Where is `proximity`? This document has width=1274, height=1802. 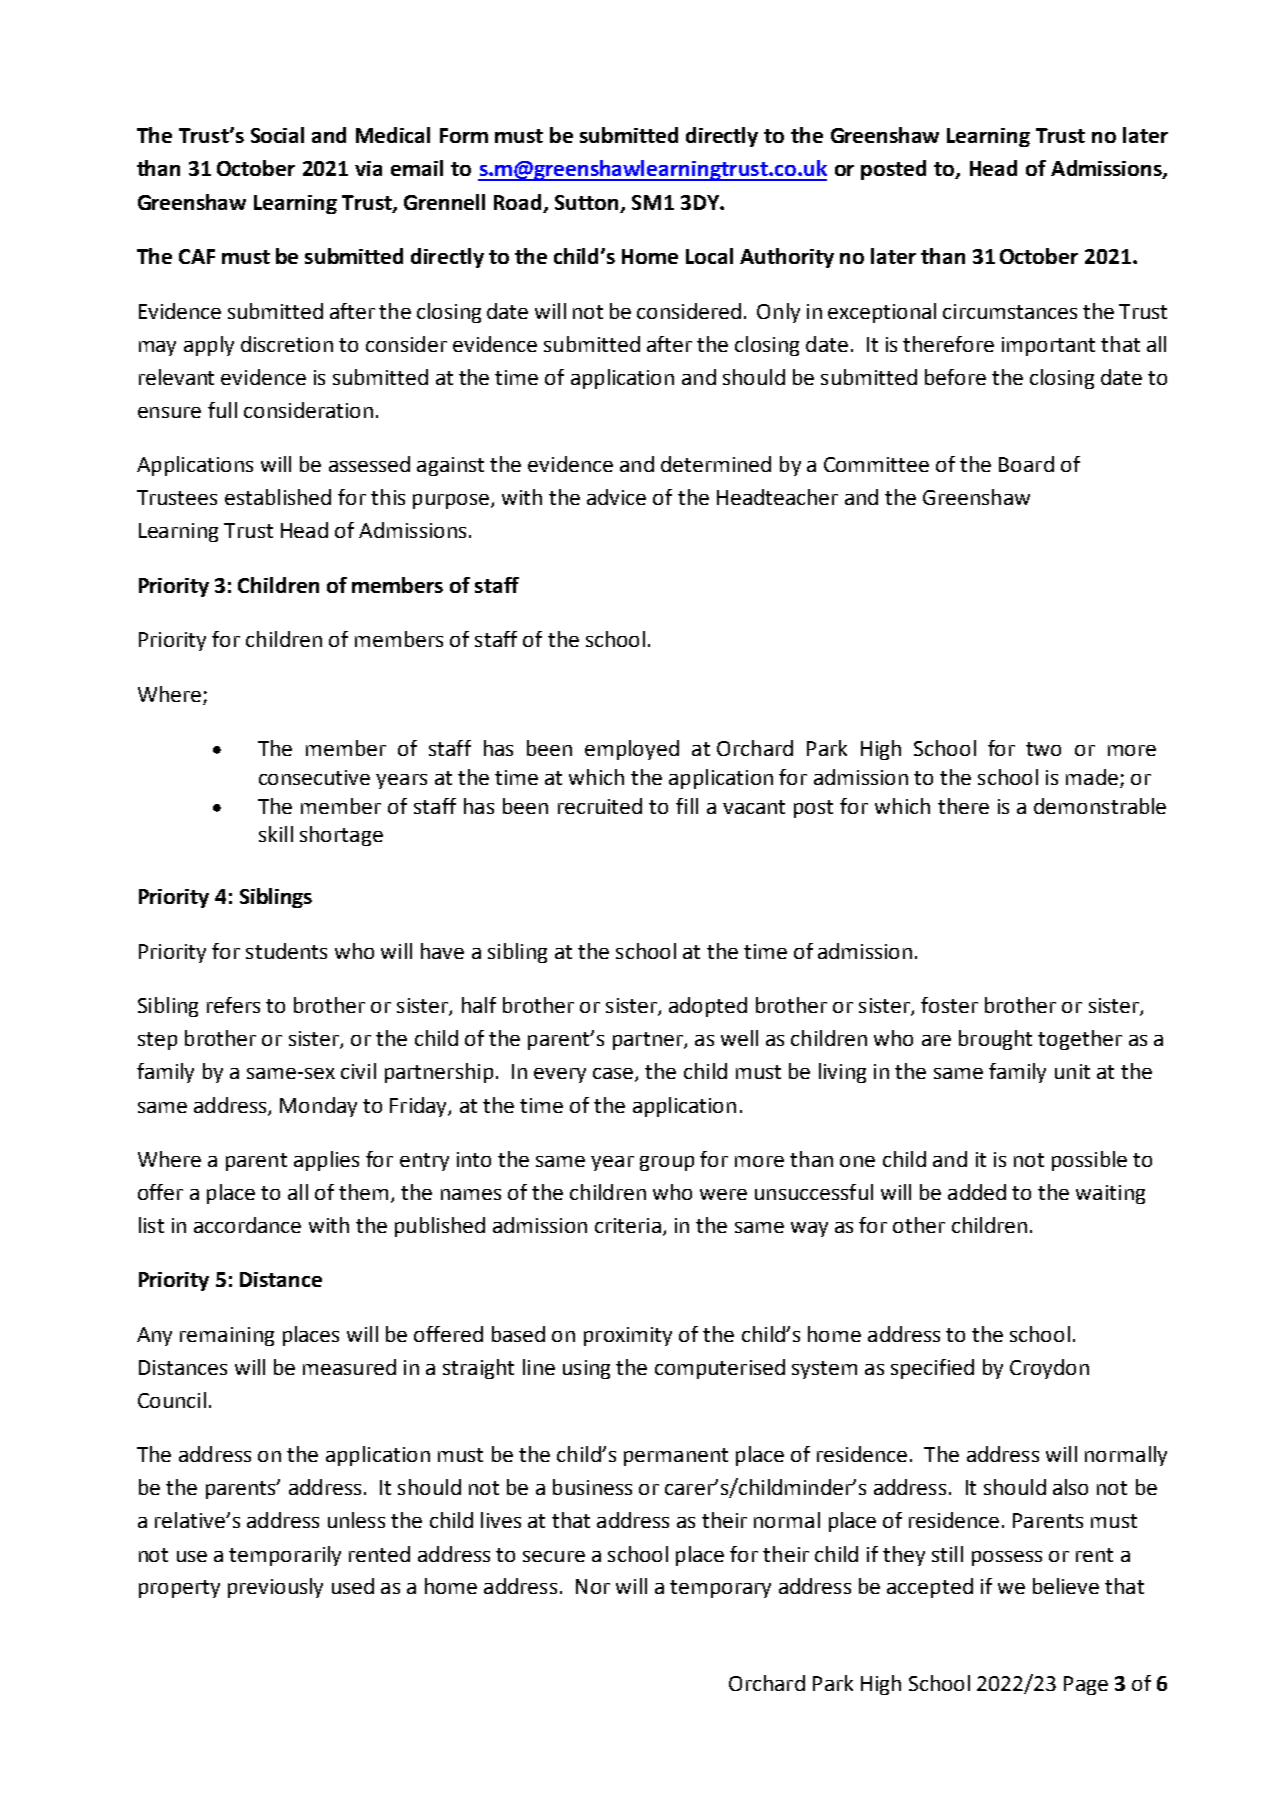
proximity is located at coordinates (628, 1336).
